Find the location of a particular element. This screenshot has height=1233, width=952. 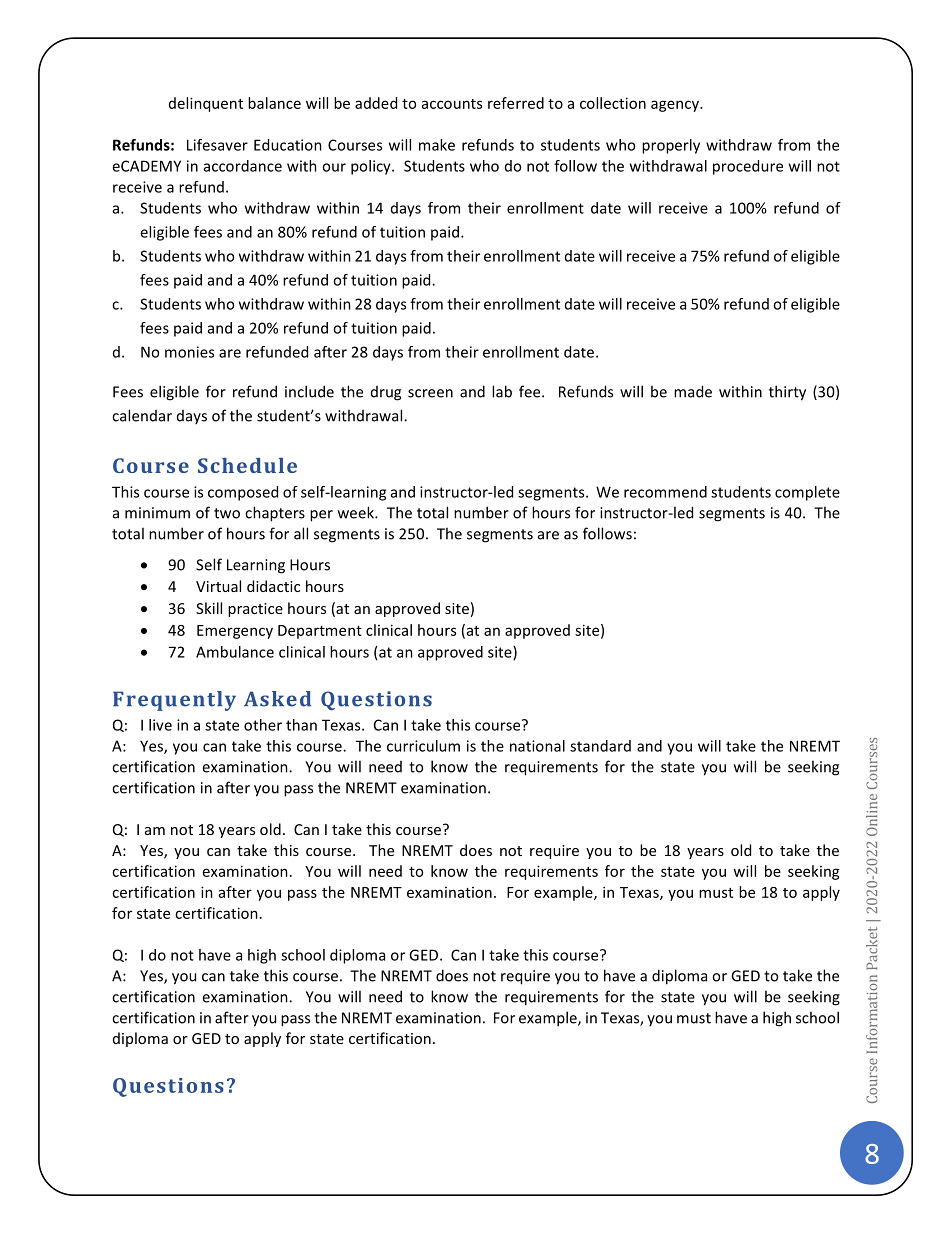

Schedule is located at coordinates (247, 465).
